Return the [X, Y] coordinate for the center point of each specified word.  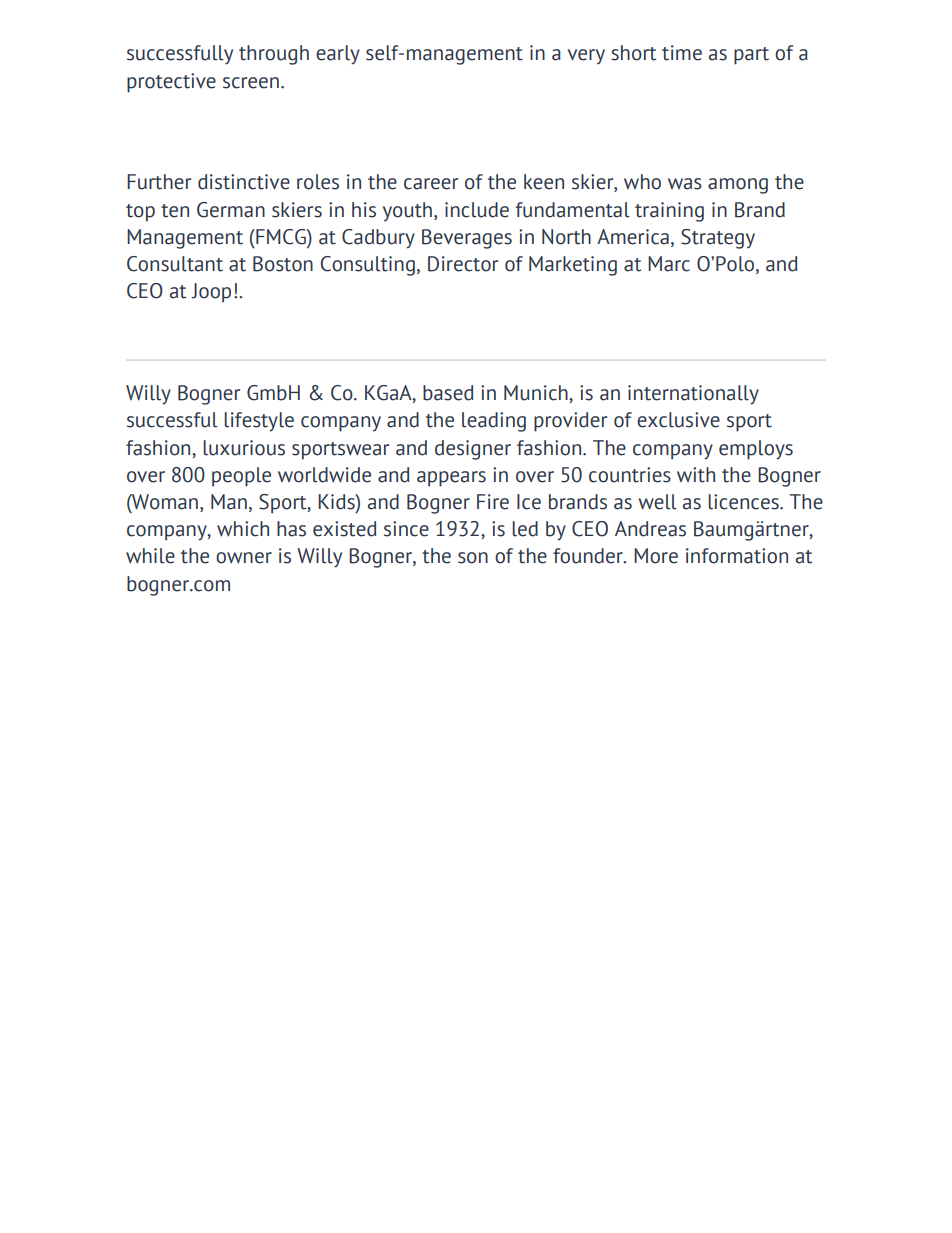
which [243, 529]
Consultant [175, 264]
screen [251, 83]
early [338, 55]
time [682, 53]
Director [463, 264]
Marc [669, 264]
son [473, 558]
